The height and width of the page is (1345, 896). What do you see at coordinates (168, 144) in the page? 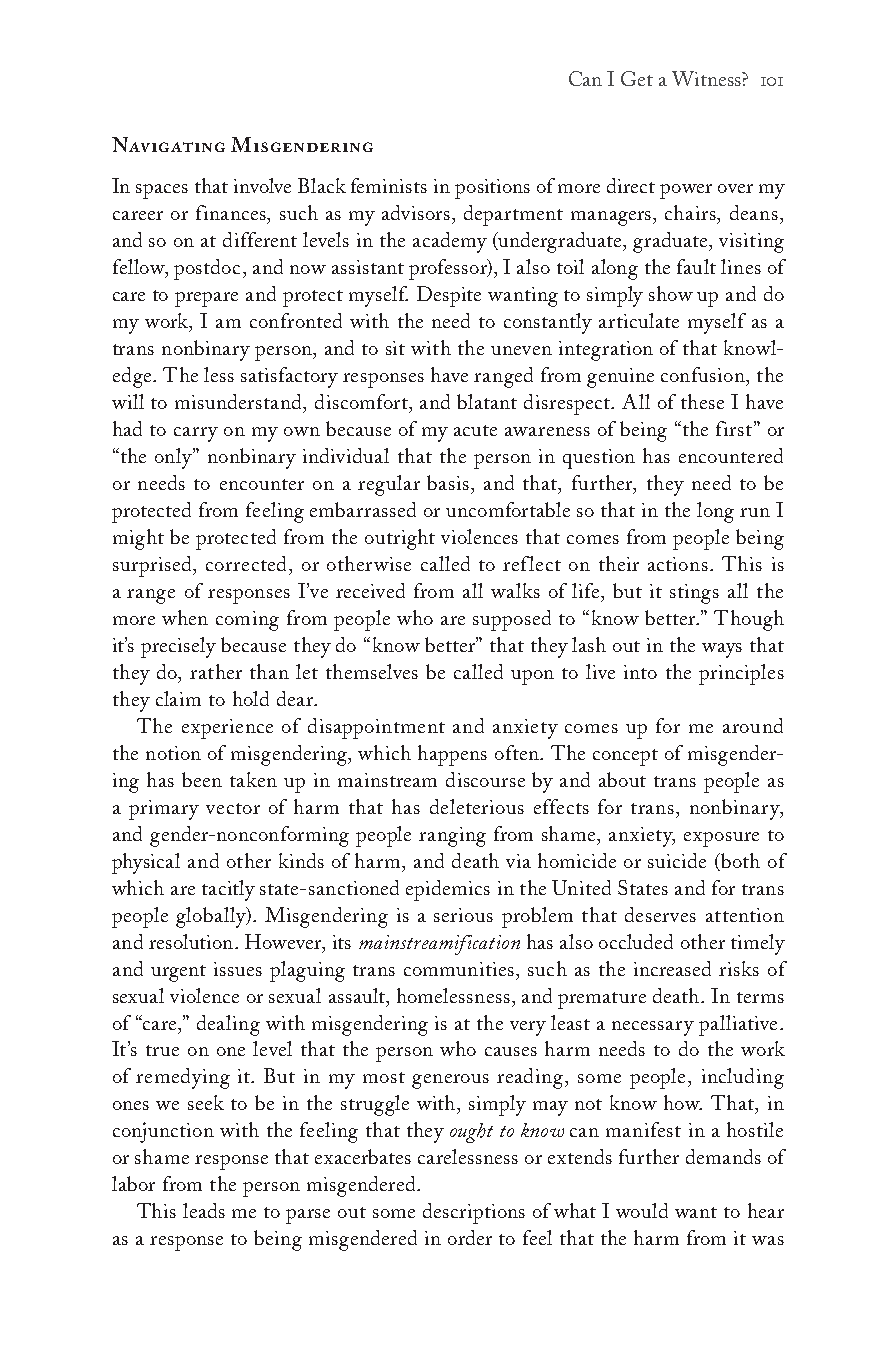
I see `Navigating` at bounding box center [168, 144].
